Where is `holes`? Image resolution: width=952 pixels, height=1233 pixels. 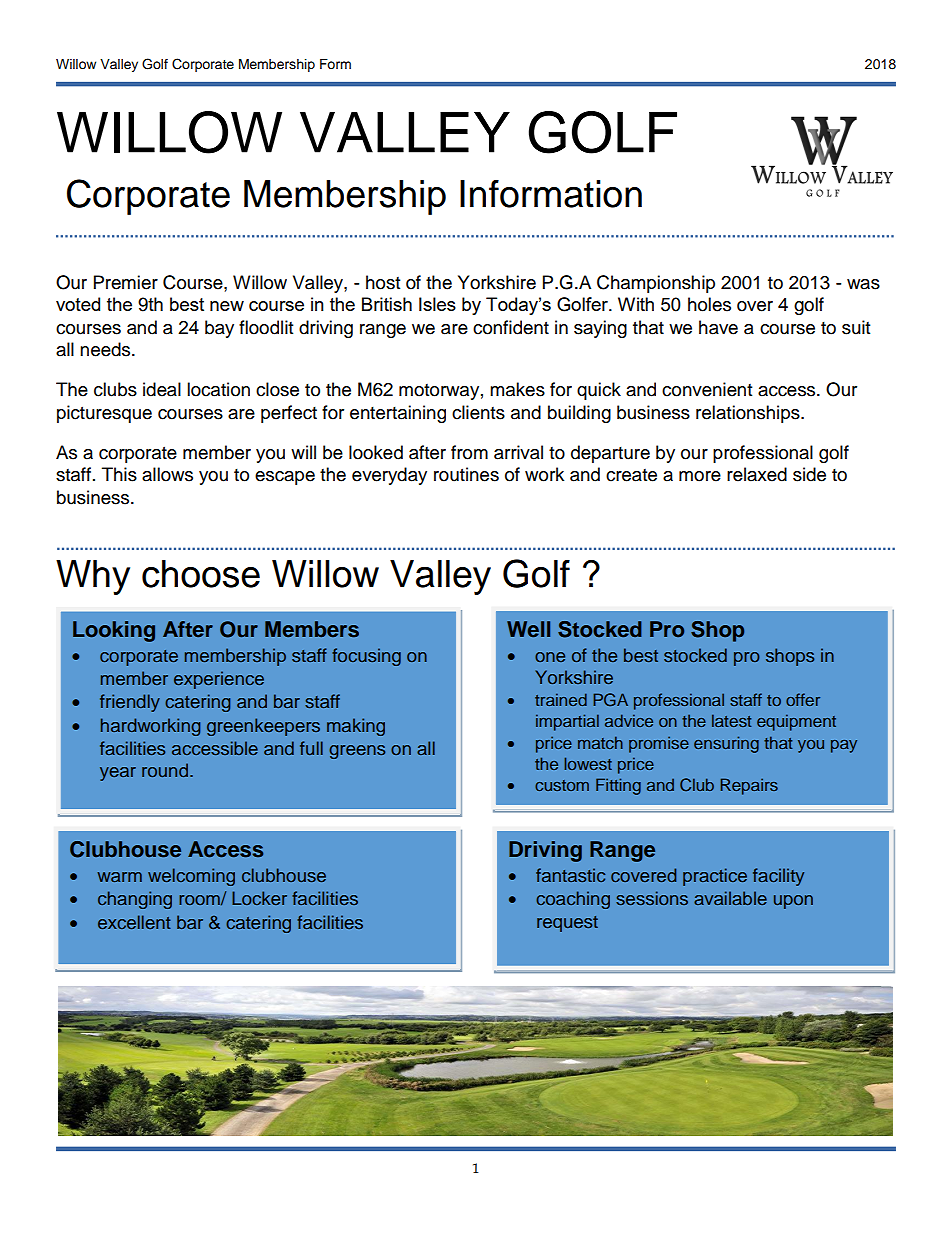 holes is located at coordinates (709, 304).
